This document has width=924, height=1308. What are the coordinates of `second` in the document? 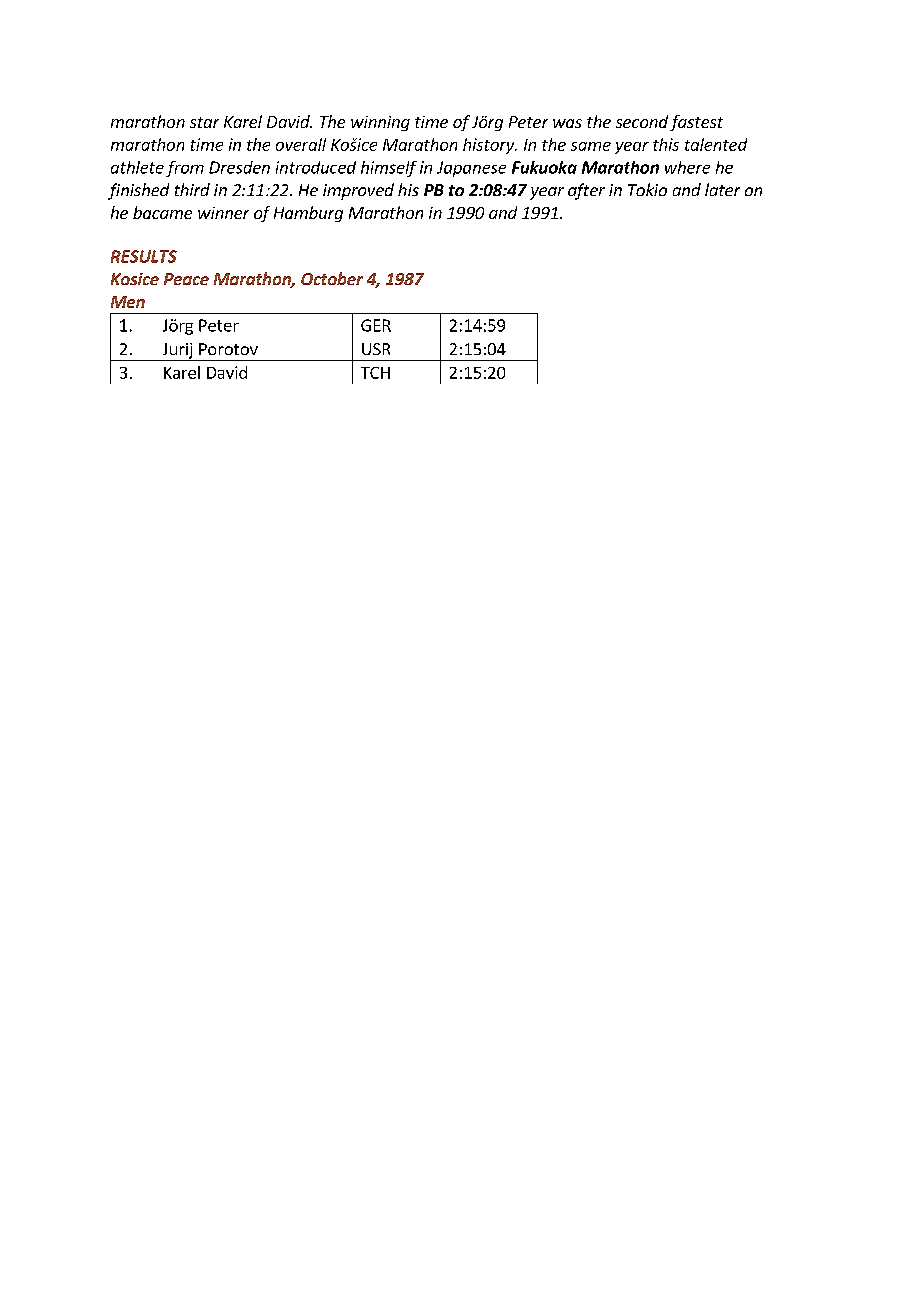 It's located at (642, 121).
